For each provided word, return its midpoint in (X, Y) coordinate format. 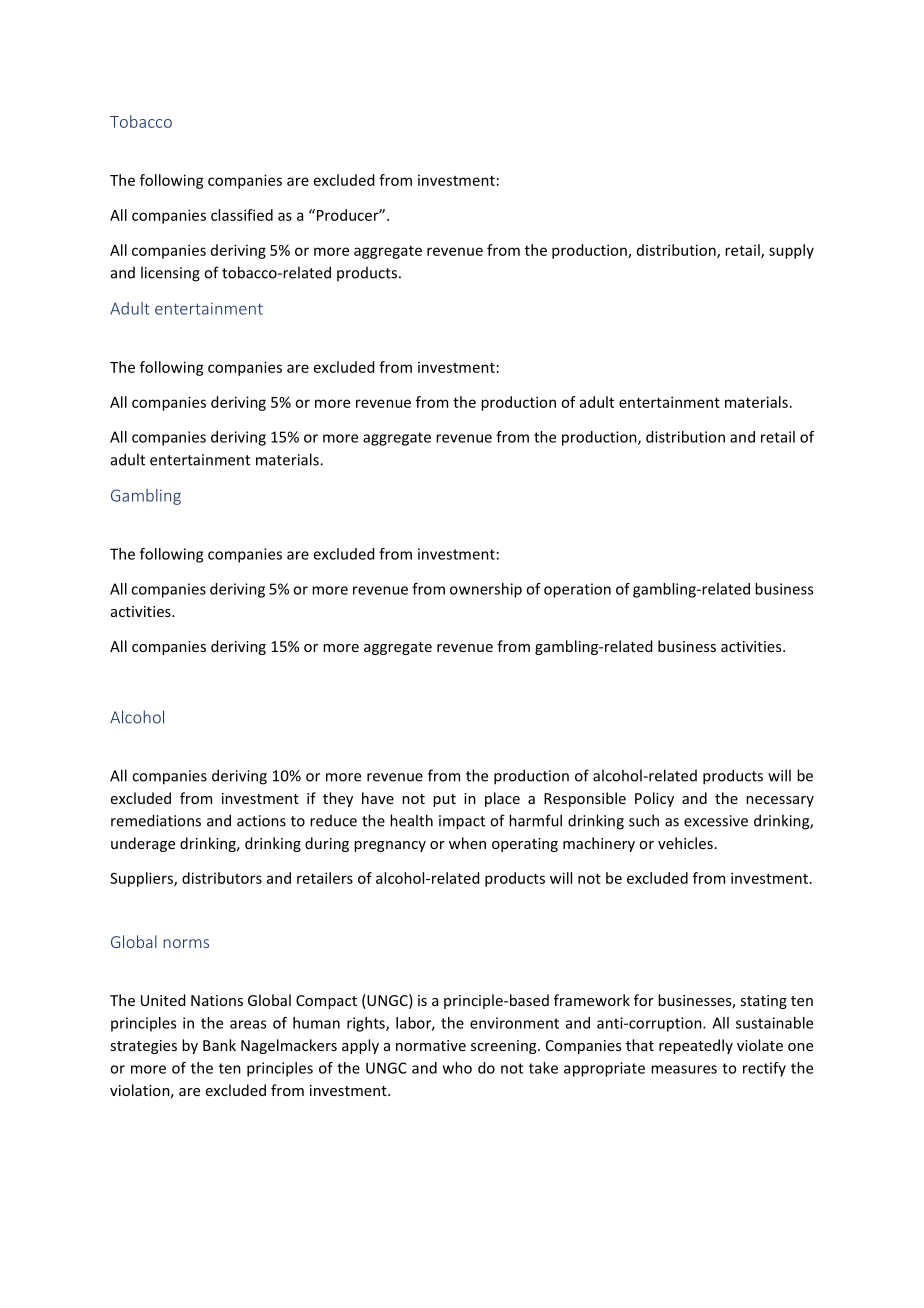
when (467, 843)
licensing (170, 274)
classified (242, 215)
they (338, 799)
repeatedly (696, 1046)
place (502, 799)
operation (577, 590)
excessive (716, 821)
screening (505, 1047)
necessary (780, 801)
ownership (486, 590)
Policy (654, 799)
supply (791, 251)
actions (261, 821)
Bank (219, 1045)
